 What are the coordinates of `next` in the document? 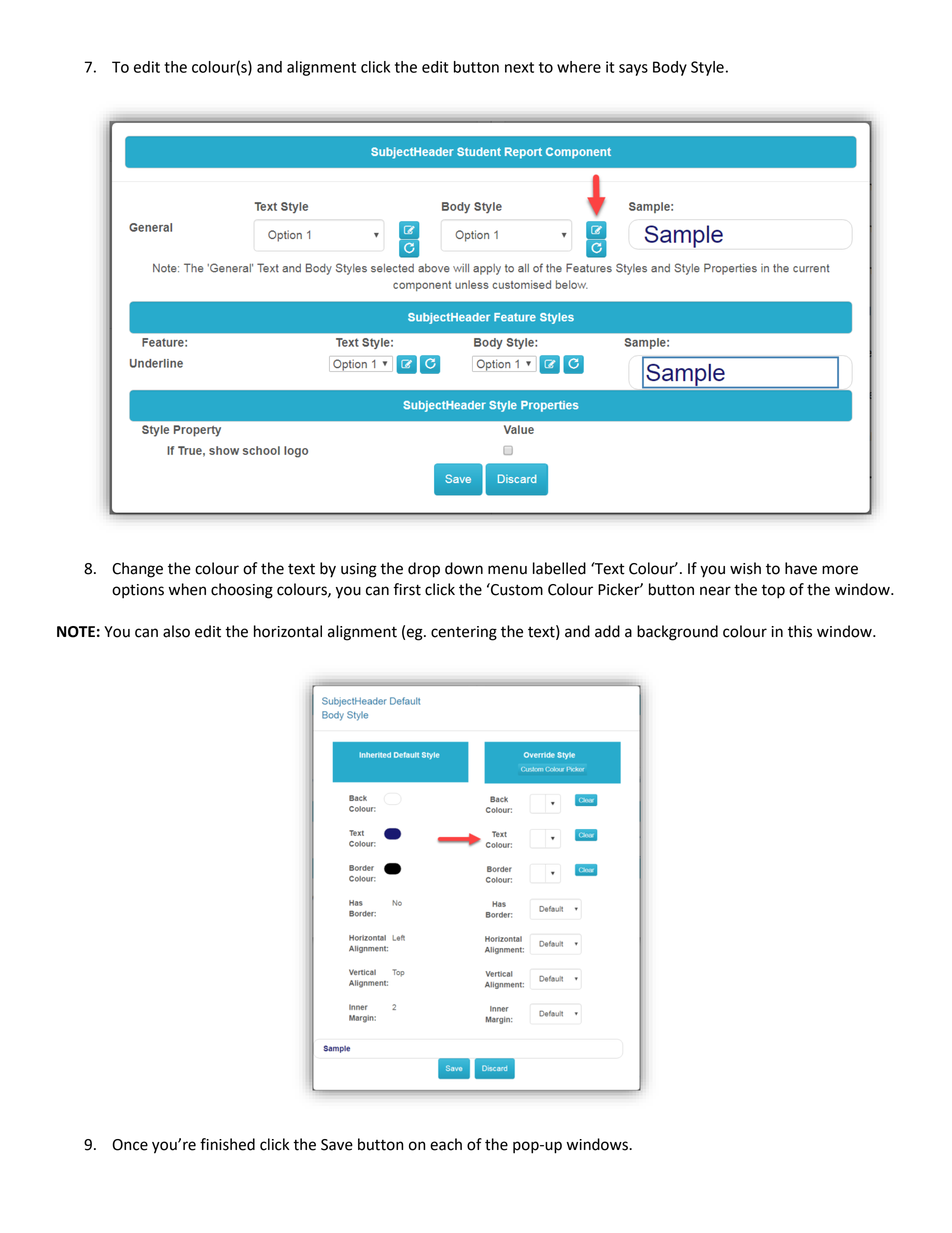 It's located at (519, 67).
